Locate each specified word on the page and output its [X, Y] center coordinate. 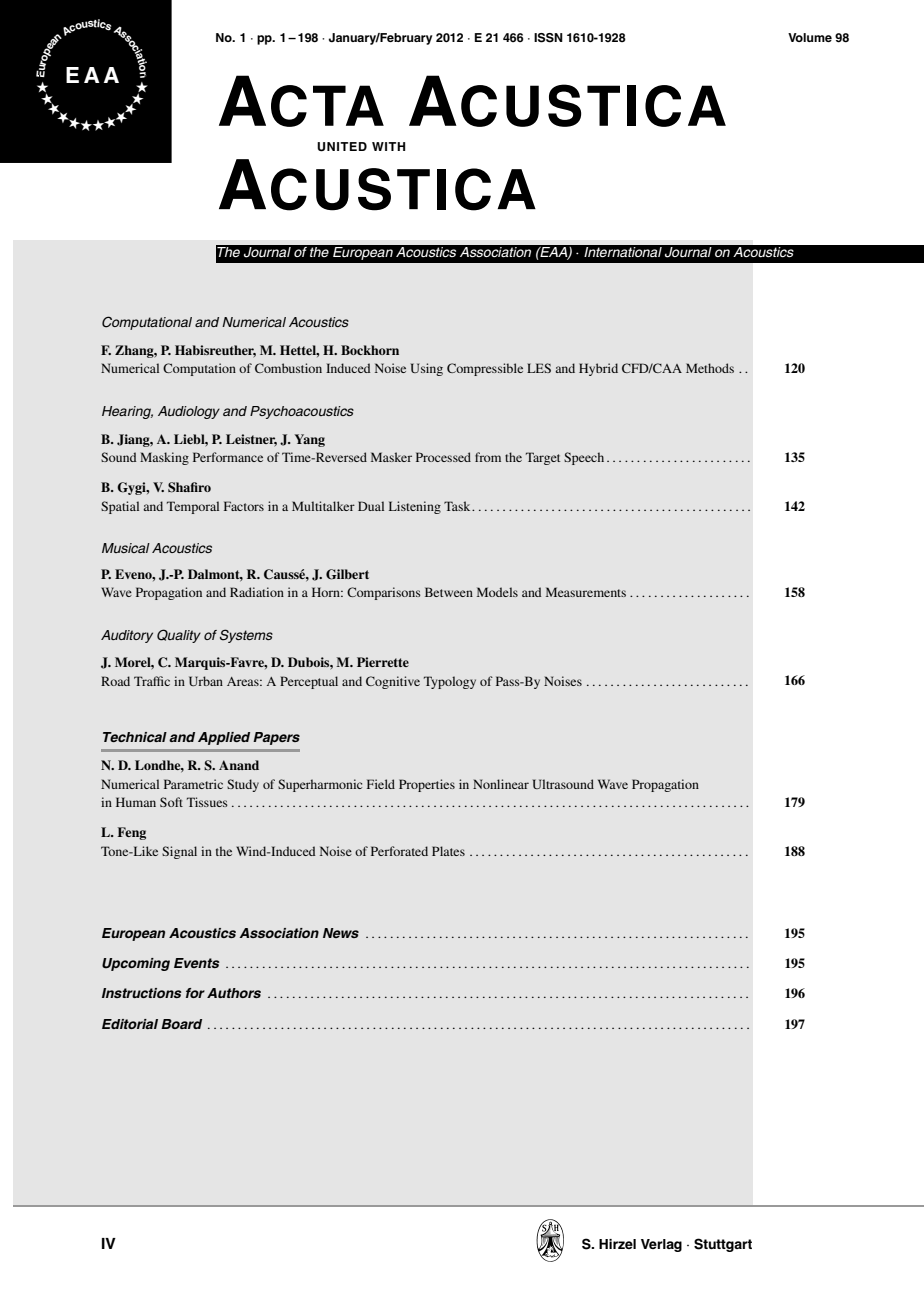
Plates [448, 851]
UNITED [342, 147]
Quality [179, 636]
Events [197, 963]
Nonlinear [501, 784]
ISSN [548, 38]
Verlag [661, 1245]
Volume [810, 37]
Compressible [485, 369]
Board [181, 1024]
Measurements [586, 592]
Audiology [189, 412]
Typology [450, 682]
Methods [710, 368]
